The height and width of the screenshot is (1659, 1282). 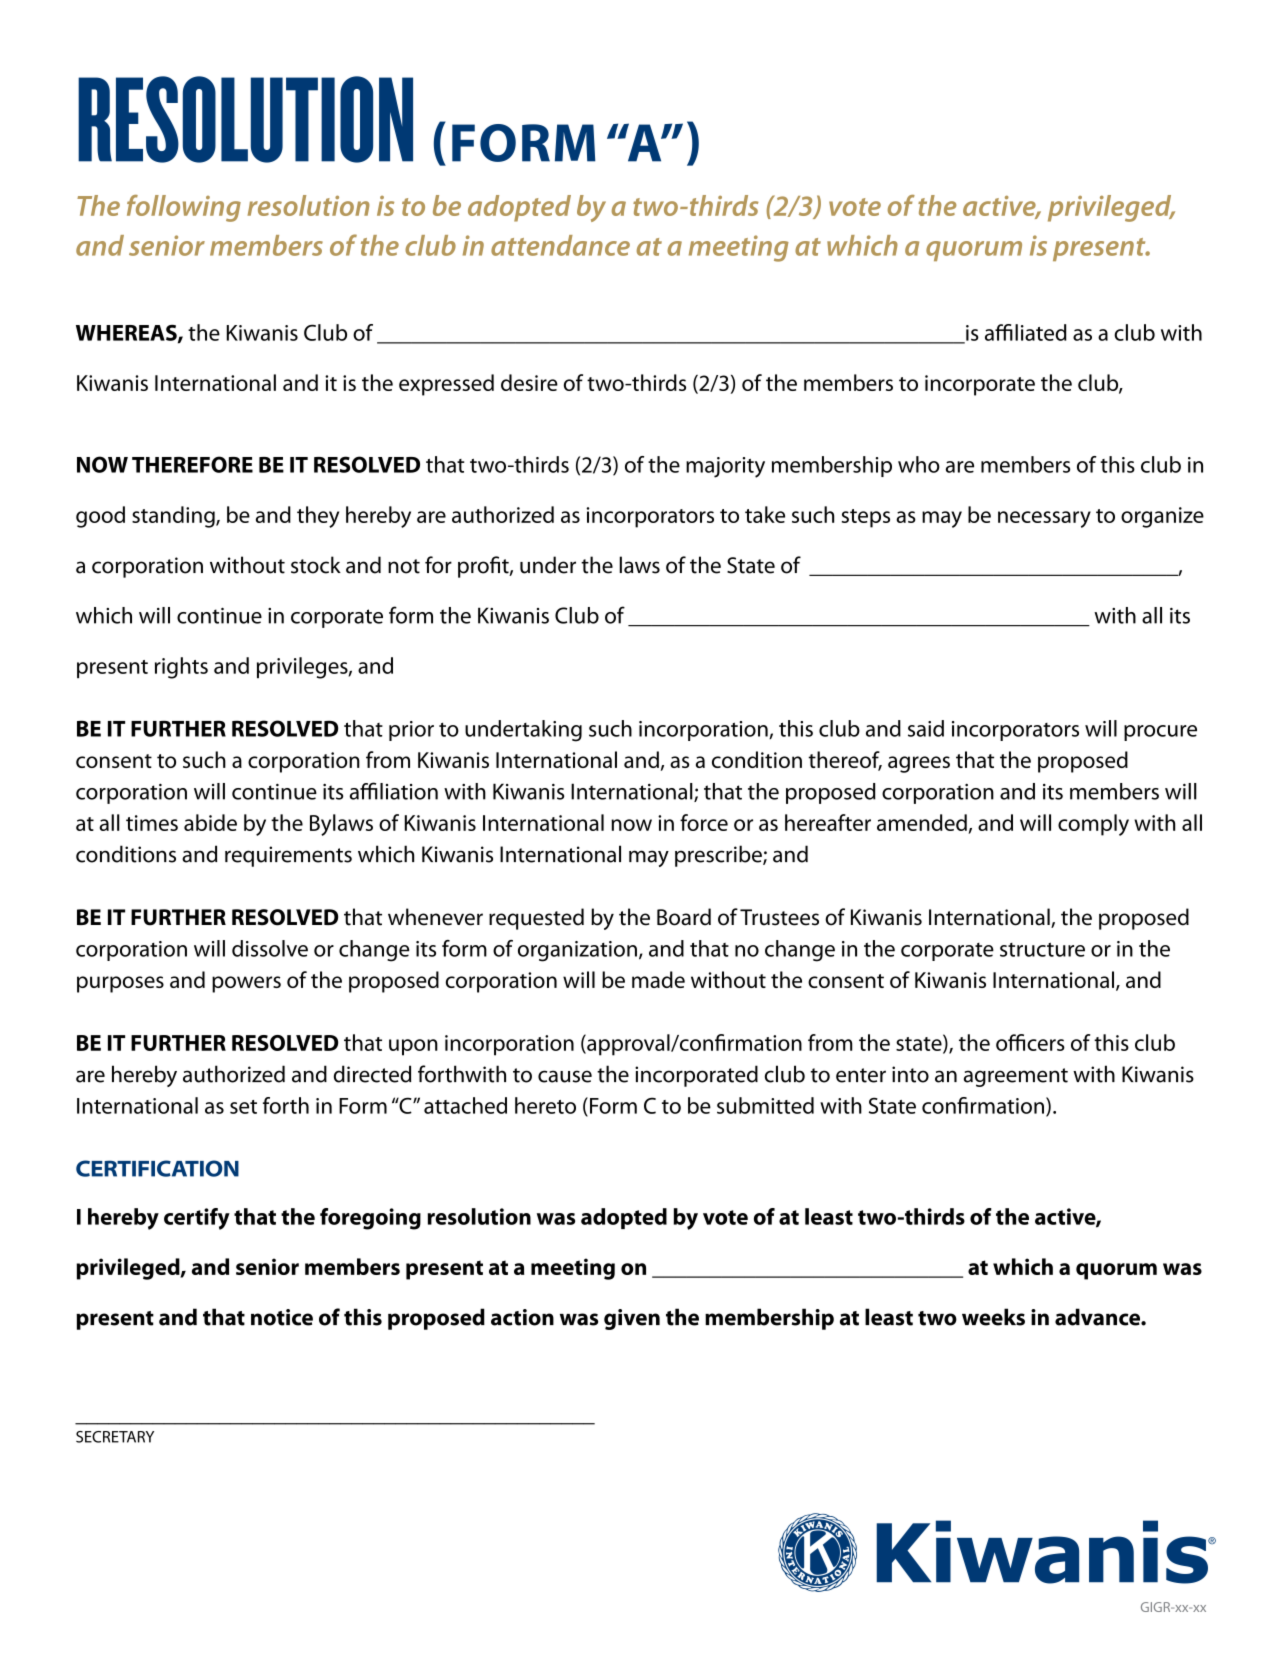 I want to click on following, so click(x=184, y=208).
